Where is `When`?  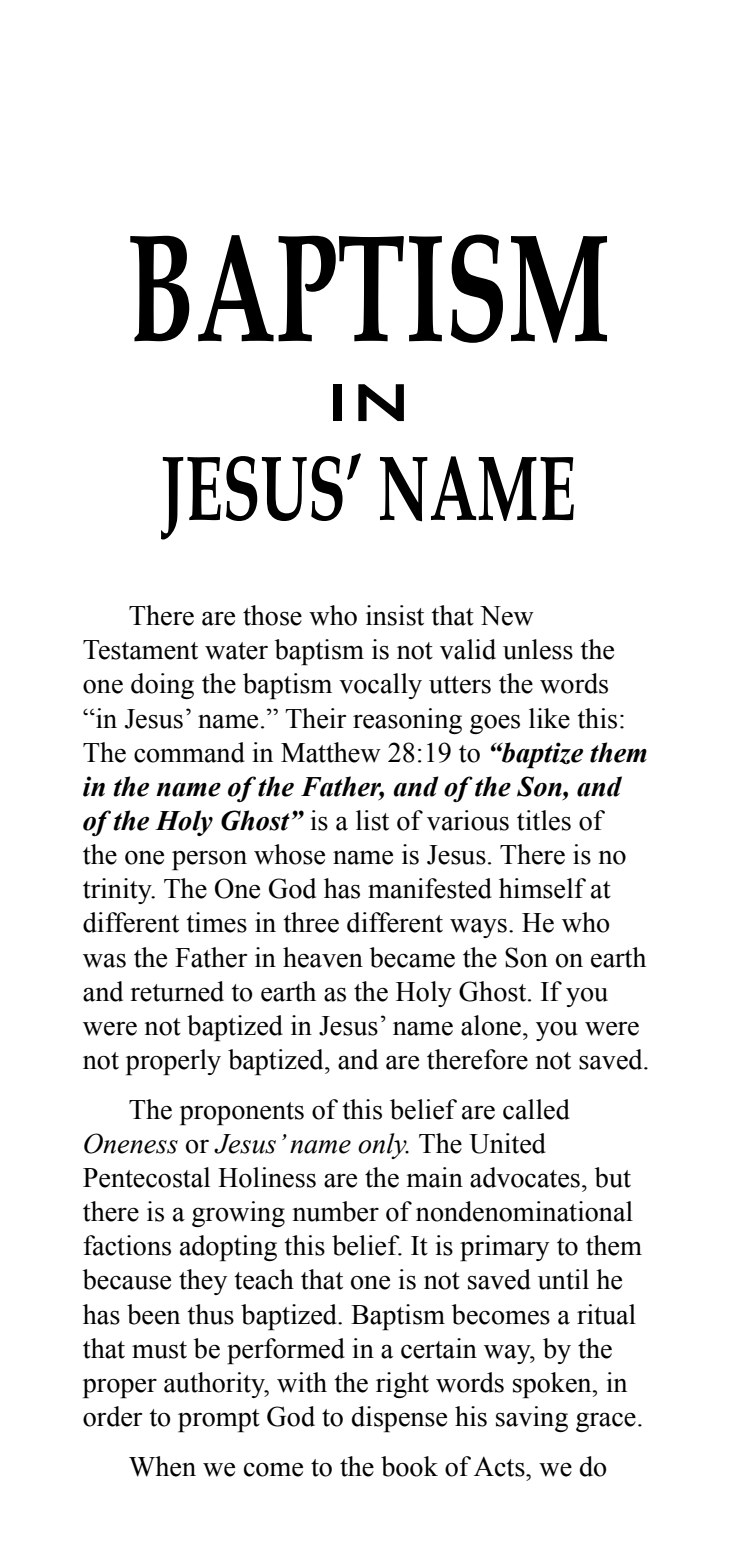 When is located at coordinates (162, 1466).
